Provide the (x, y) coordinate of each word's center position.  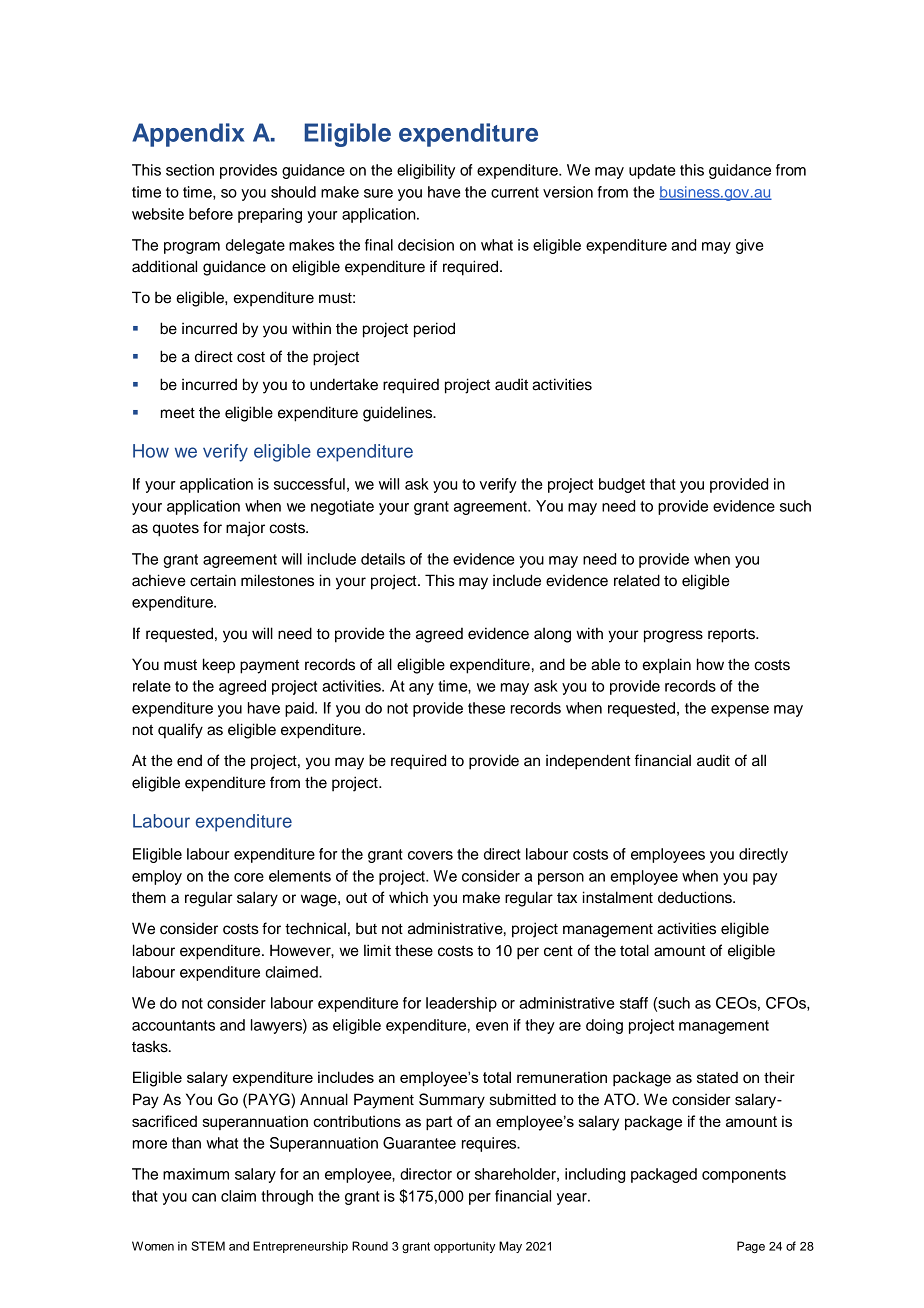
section (190, 170)
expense (740, 711)
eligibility (426, 171)
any (421, 689)
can (204, 1197)
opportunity (464, 1247)
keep (219, 666)
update (652, 171)
